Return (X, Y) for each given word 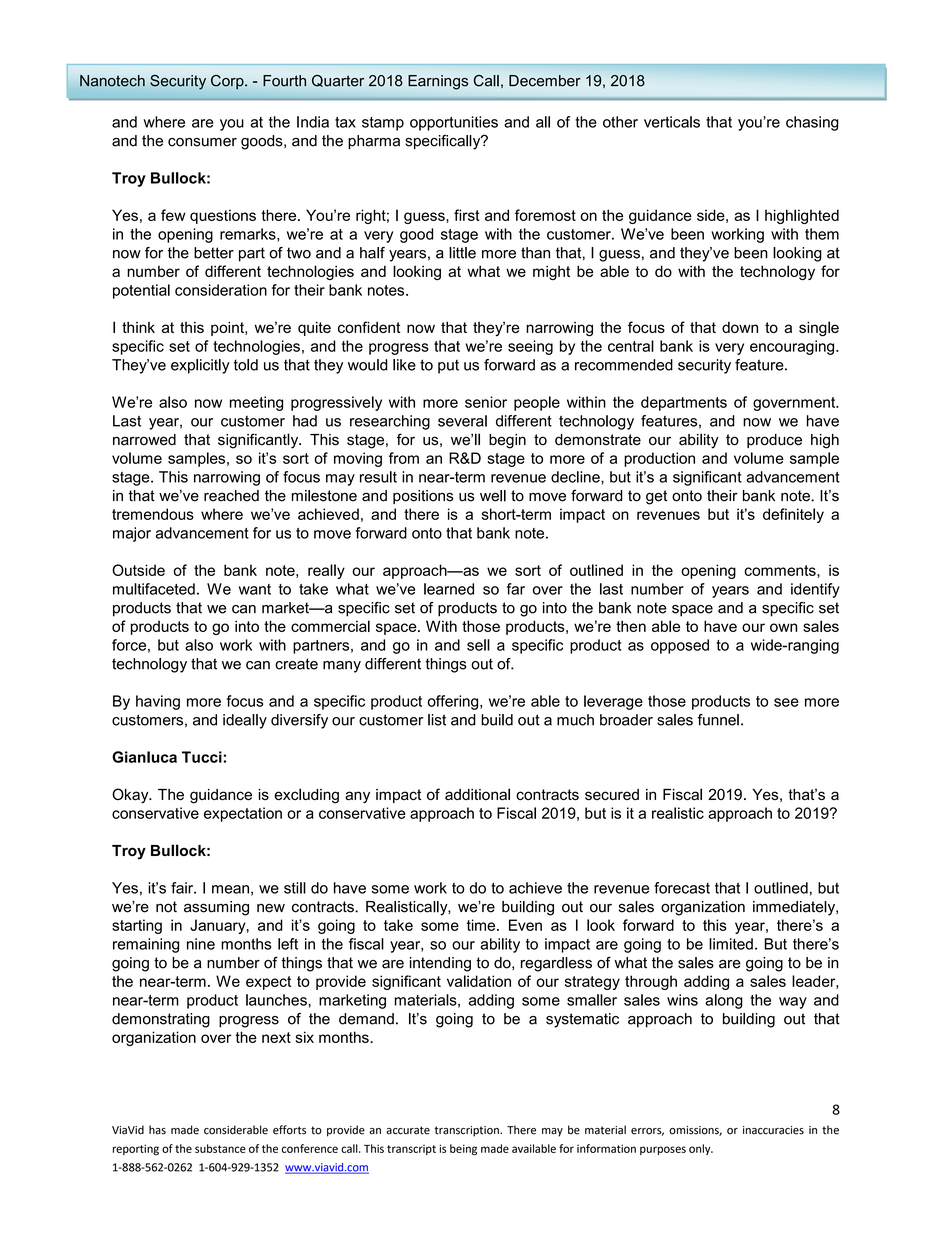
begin (507, 441)
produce (774, 441)
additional (477, 794)
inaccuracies (773, 1130)
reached (231, 496)
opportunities (454, 123)
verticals (672, 122)
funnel (718, 720)
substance (220, 1148)
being (463, 1150)
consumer (202, 142)
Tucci (202, 757)
